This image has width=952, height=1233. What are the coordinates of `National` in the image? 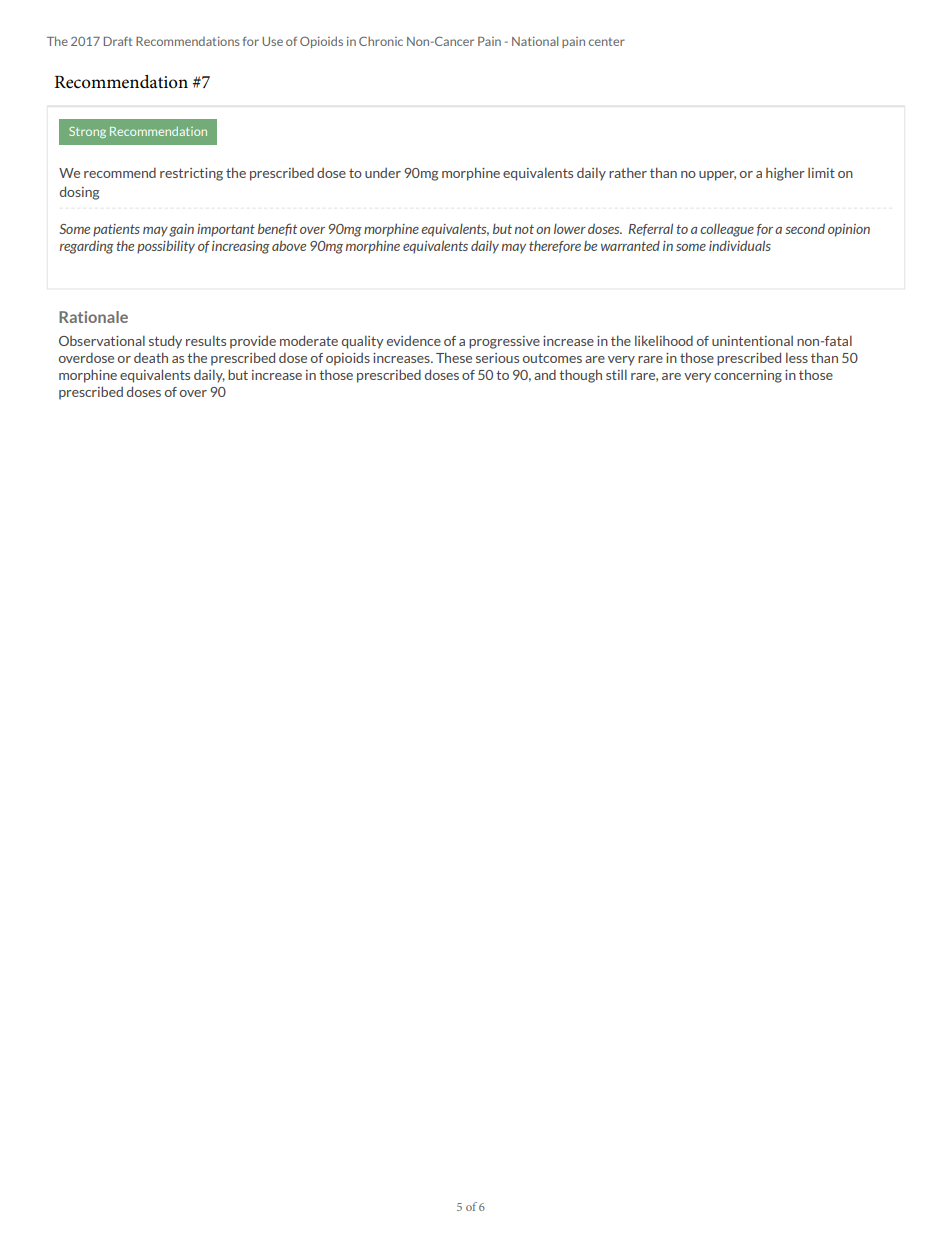 It's located at (535, 41).
